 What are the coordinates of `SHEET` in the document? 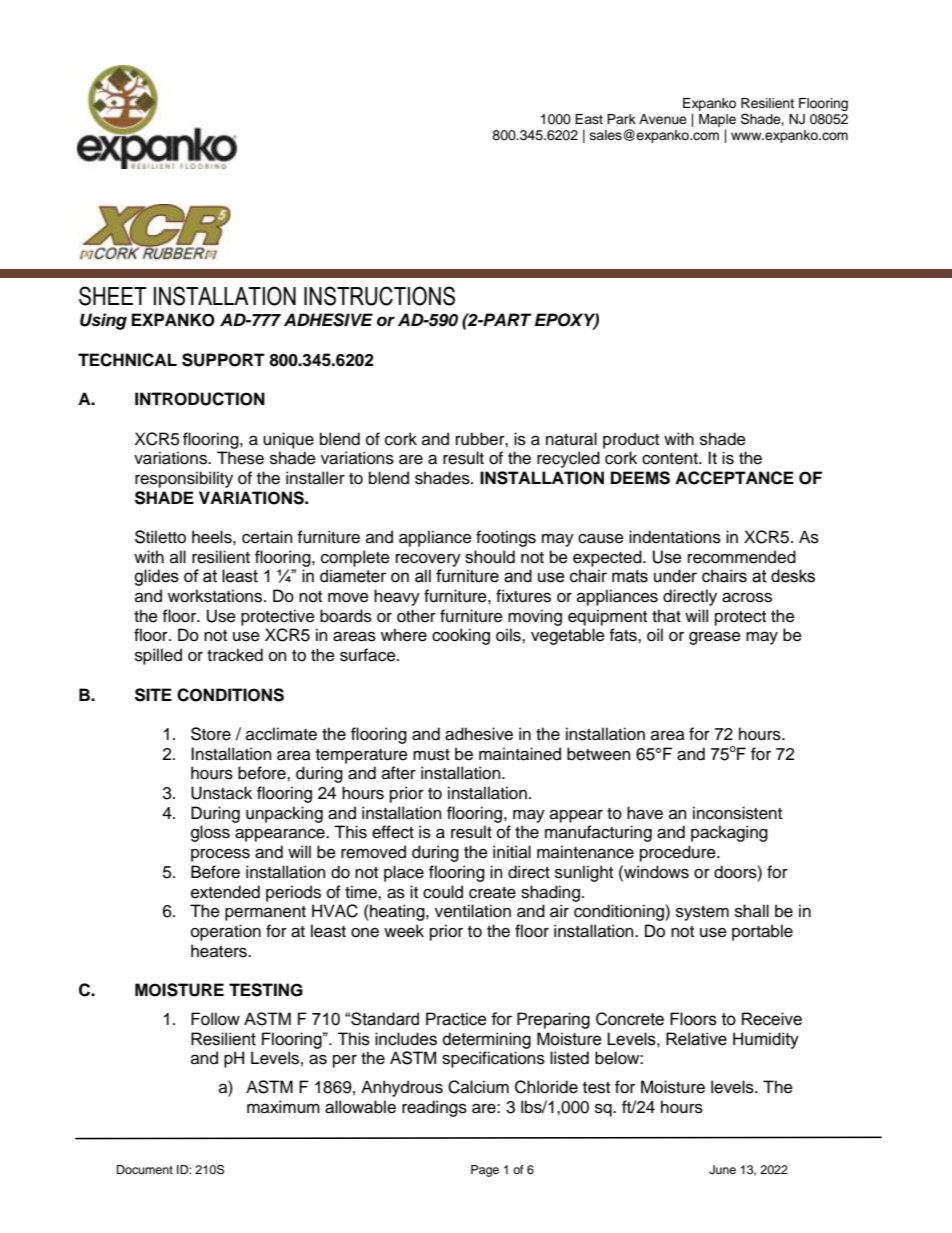 It's located at (113, 296).
